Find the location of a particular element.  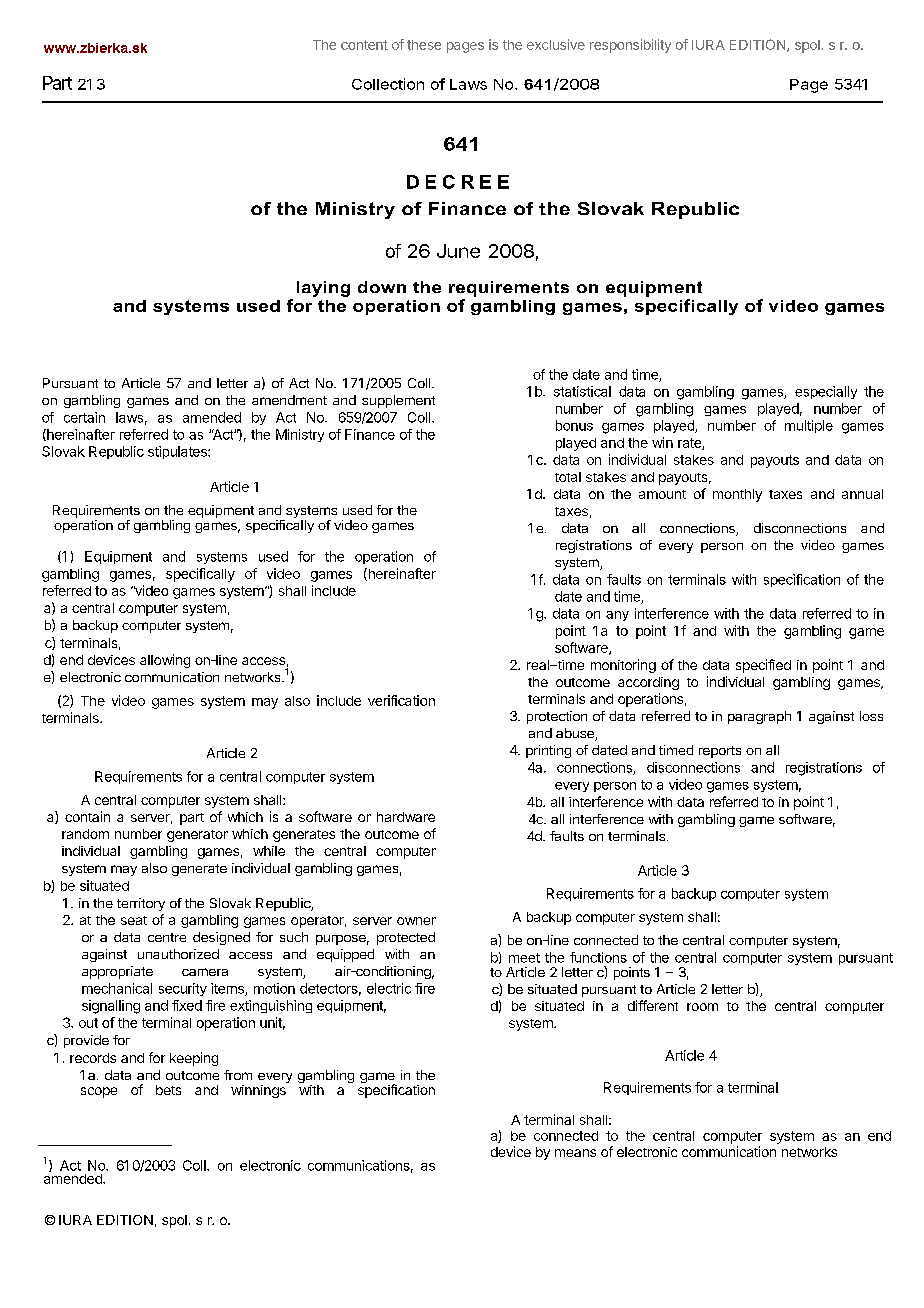

means is located at coordinates (575, 1153).
